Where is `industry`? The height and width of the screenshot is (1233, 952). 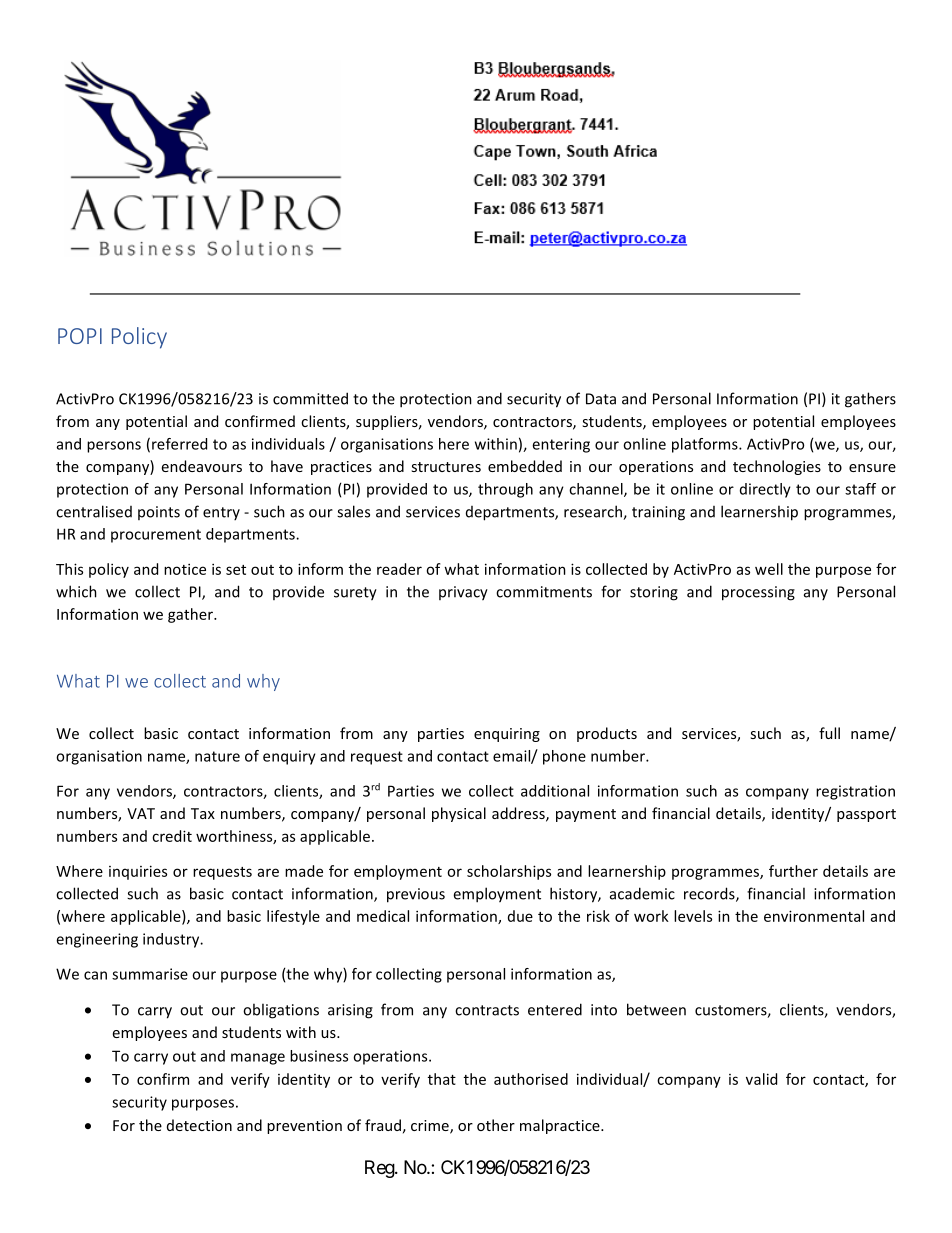 industry is located at coordinates (172, 940).
